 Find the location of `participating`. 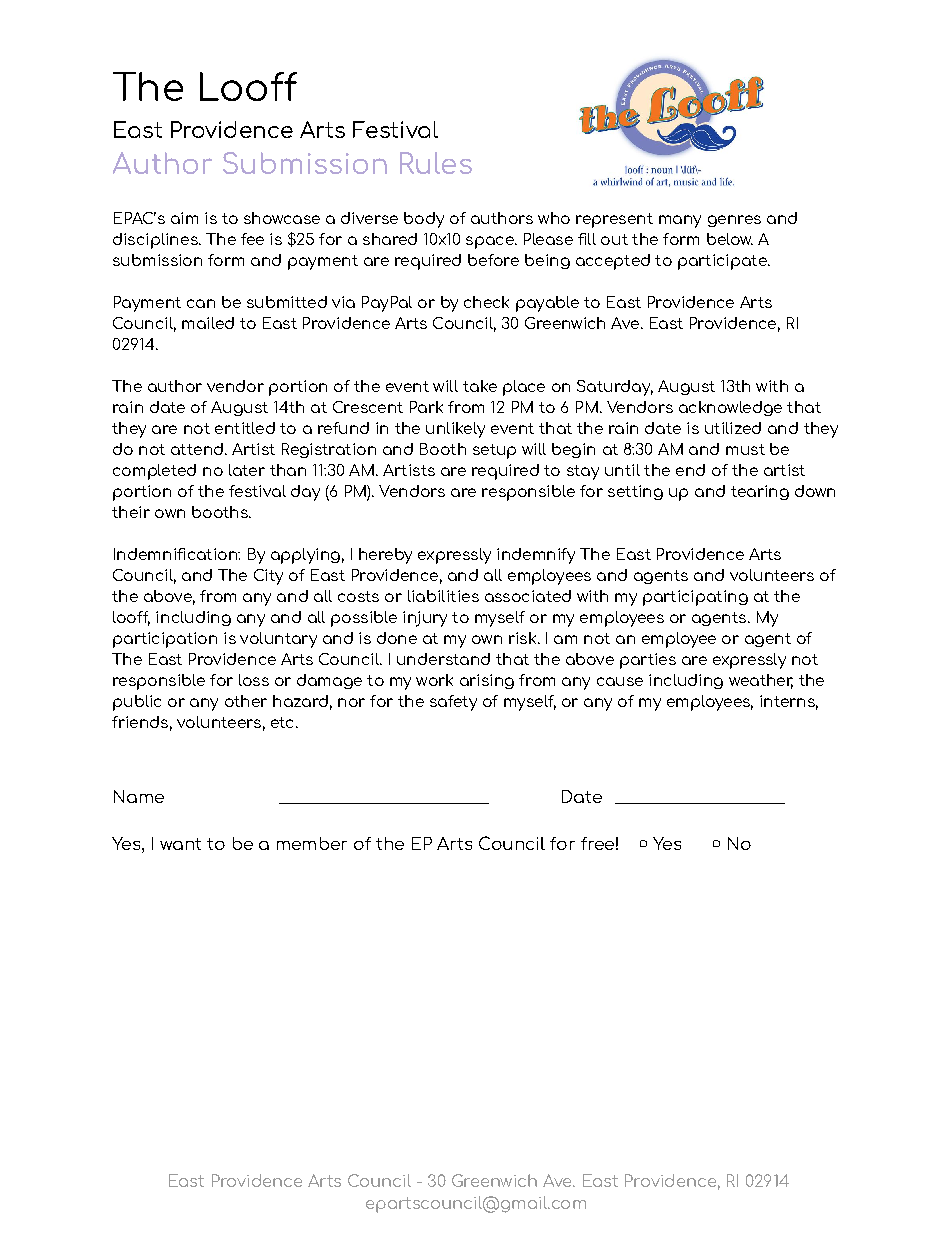

participating is located at coordinates (695, 598).
